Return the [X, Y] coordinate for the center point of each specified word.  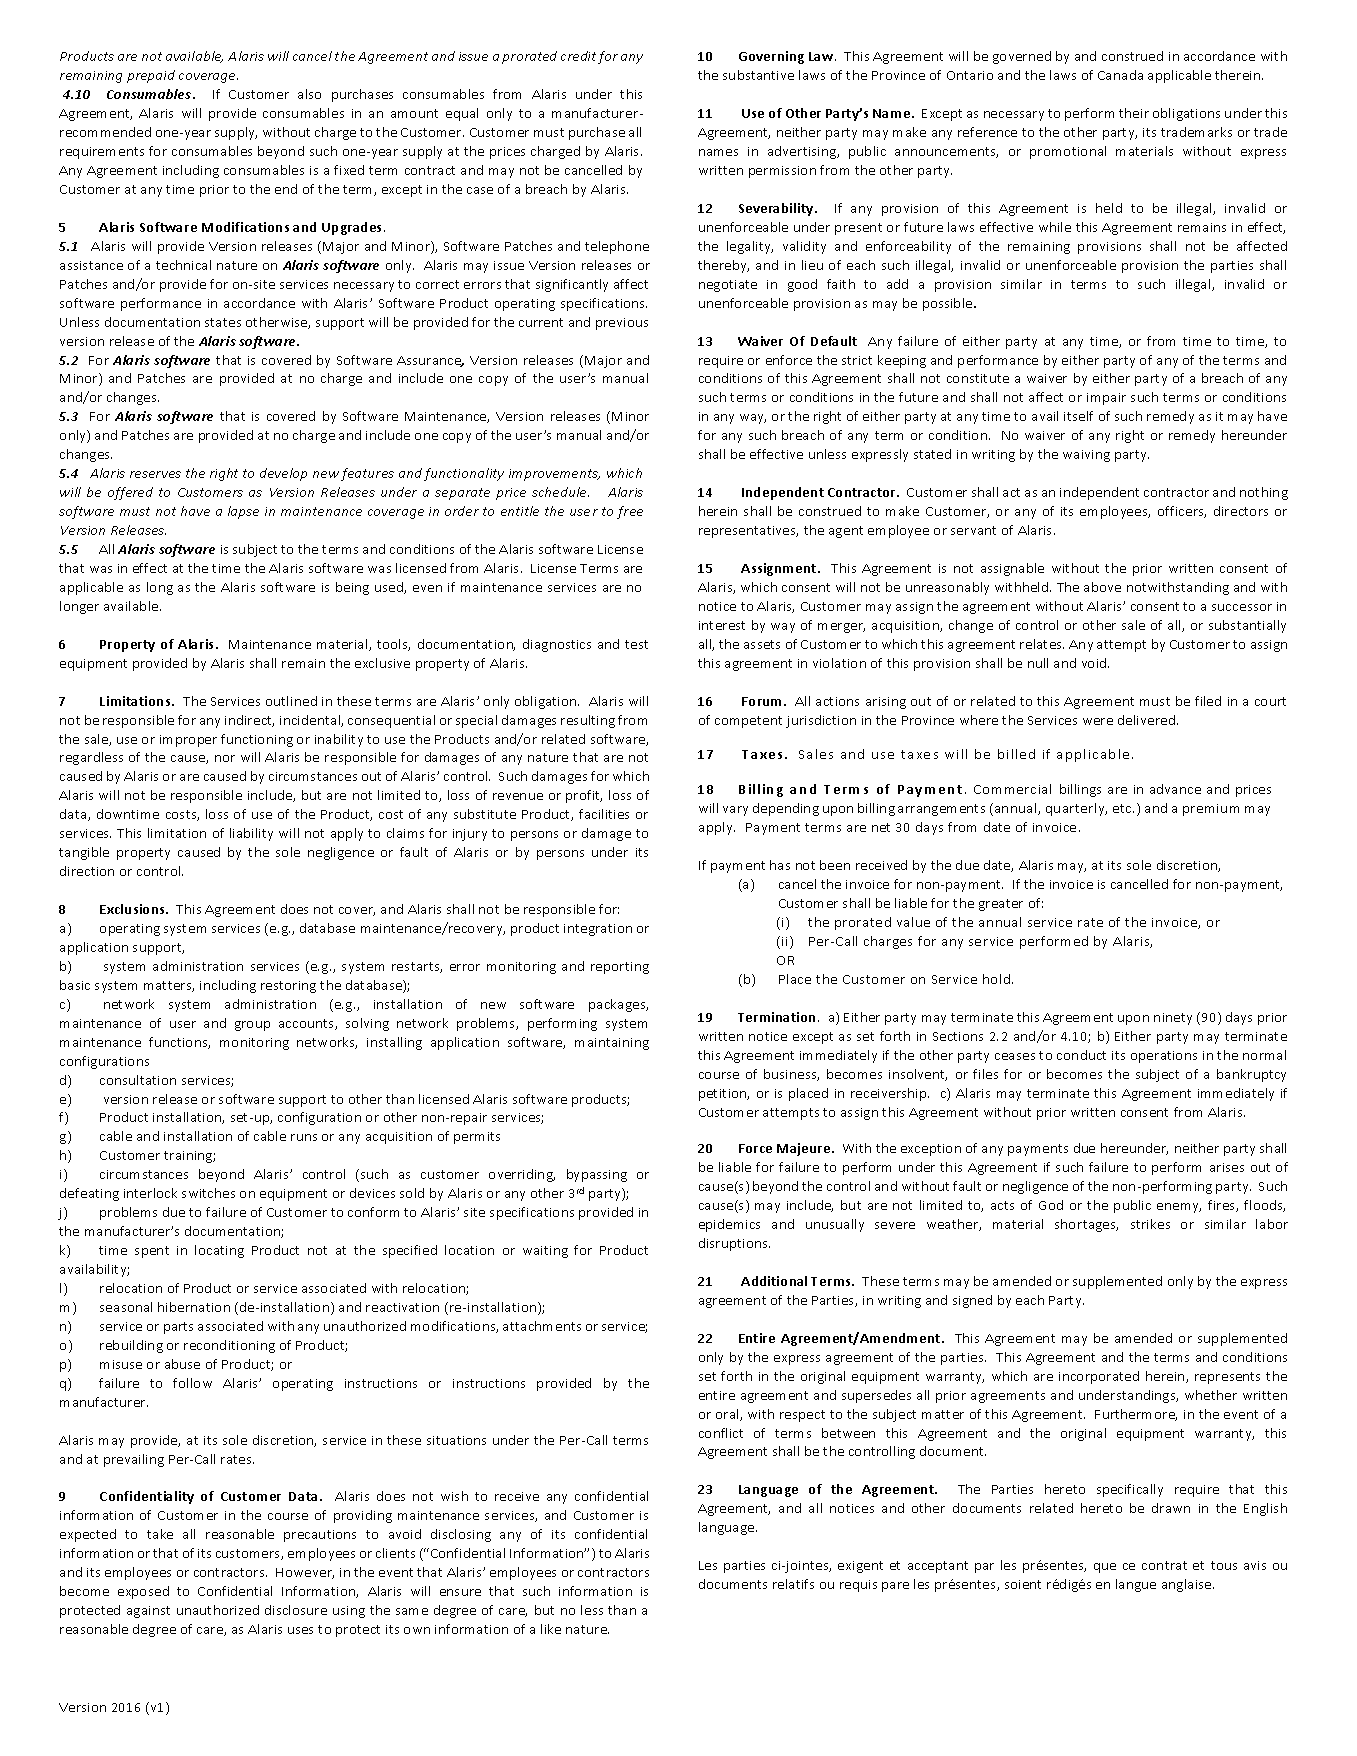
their [1134, 113]
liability [251, 834]
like [551, 1629]
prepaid [151, 76]
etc [1123, 808]
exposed [143, 1592]
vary [735, 811]
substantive [758, 75]
